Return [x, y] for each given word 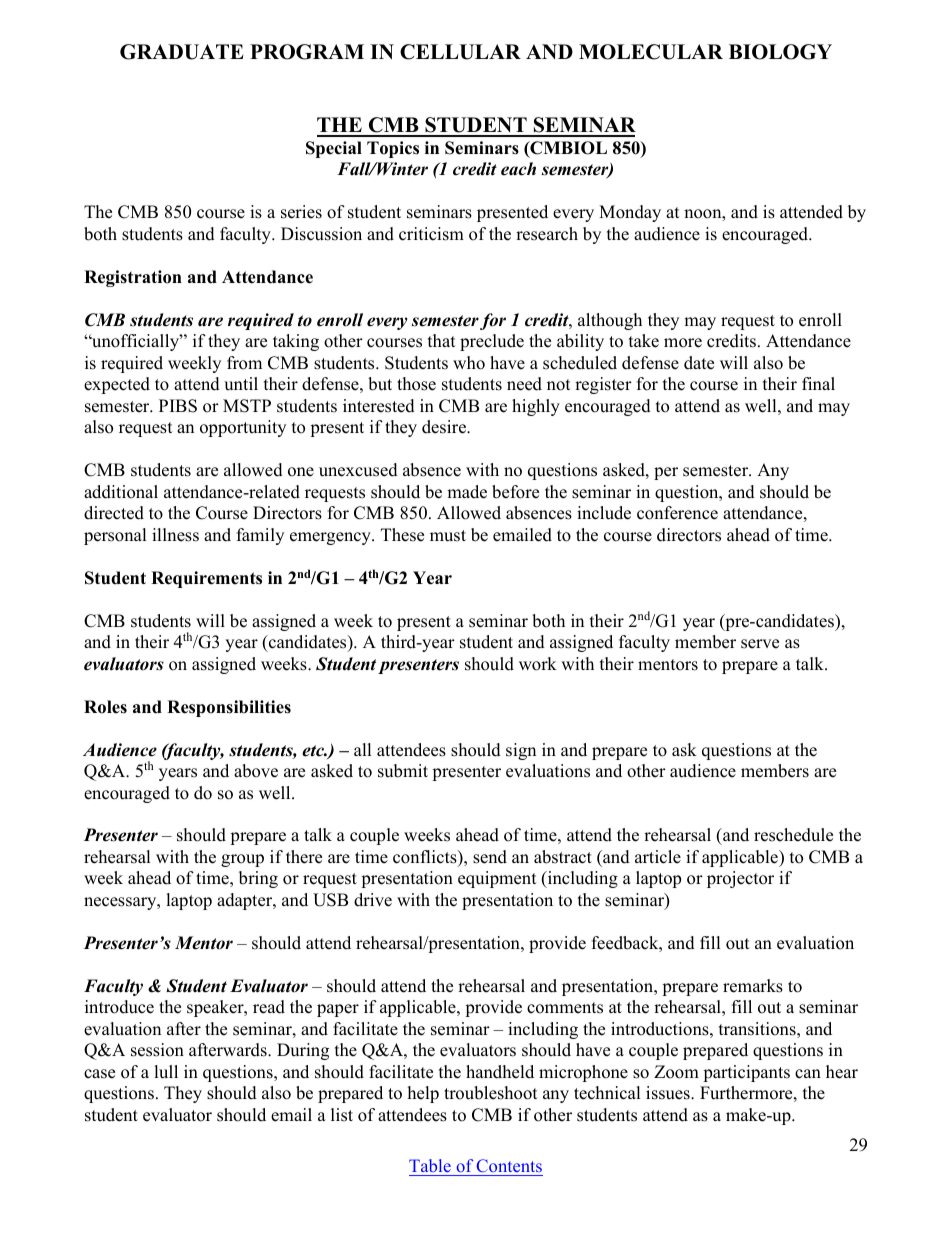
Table [431, 1167]
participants [746, 1073]
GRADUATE [181, 52]
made [467, 492]
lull [166, 1072]
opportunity [243, 428]
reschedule [793, 835]
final [818, 383]
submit [403, 771]
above [256, 771]
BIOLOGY [780, 52]
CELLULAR [460, 52]
